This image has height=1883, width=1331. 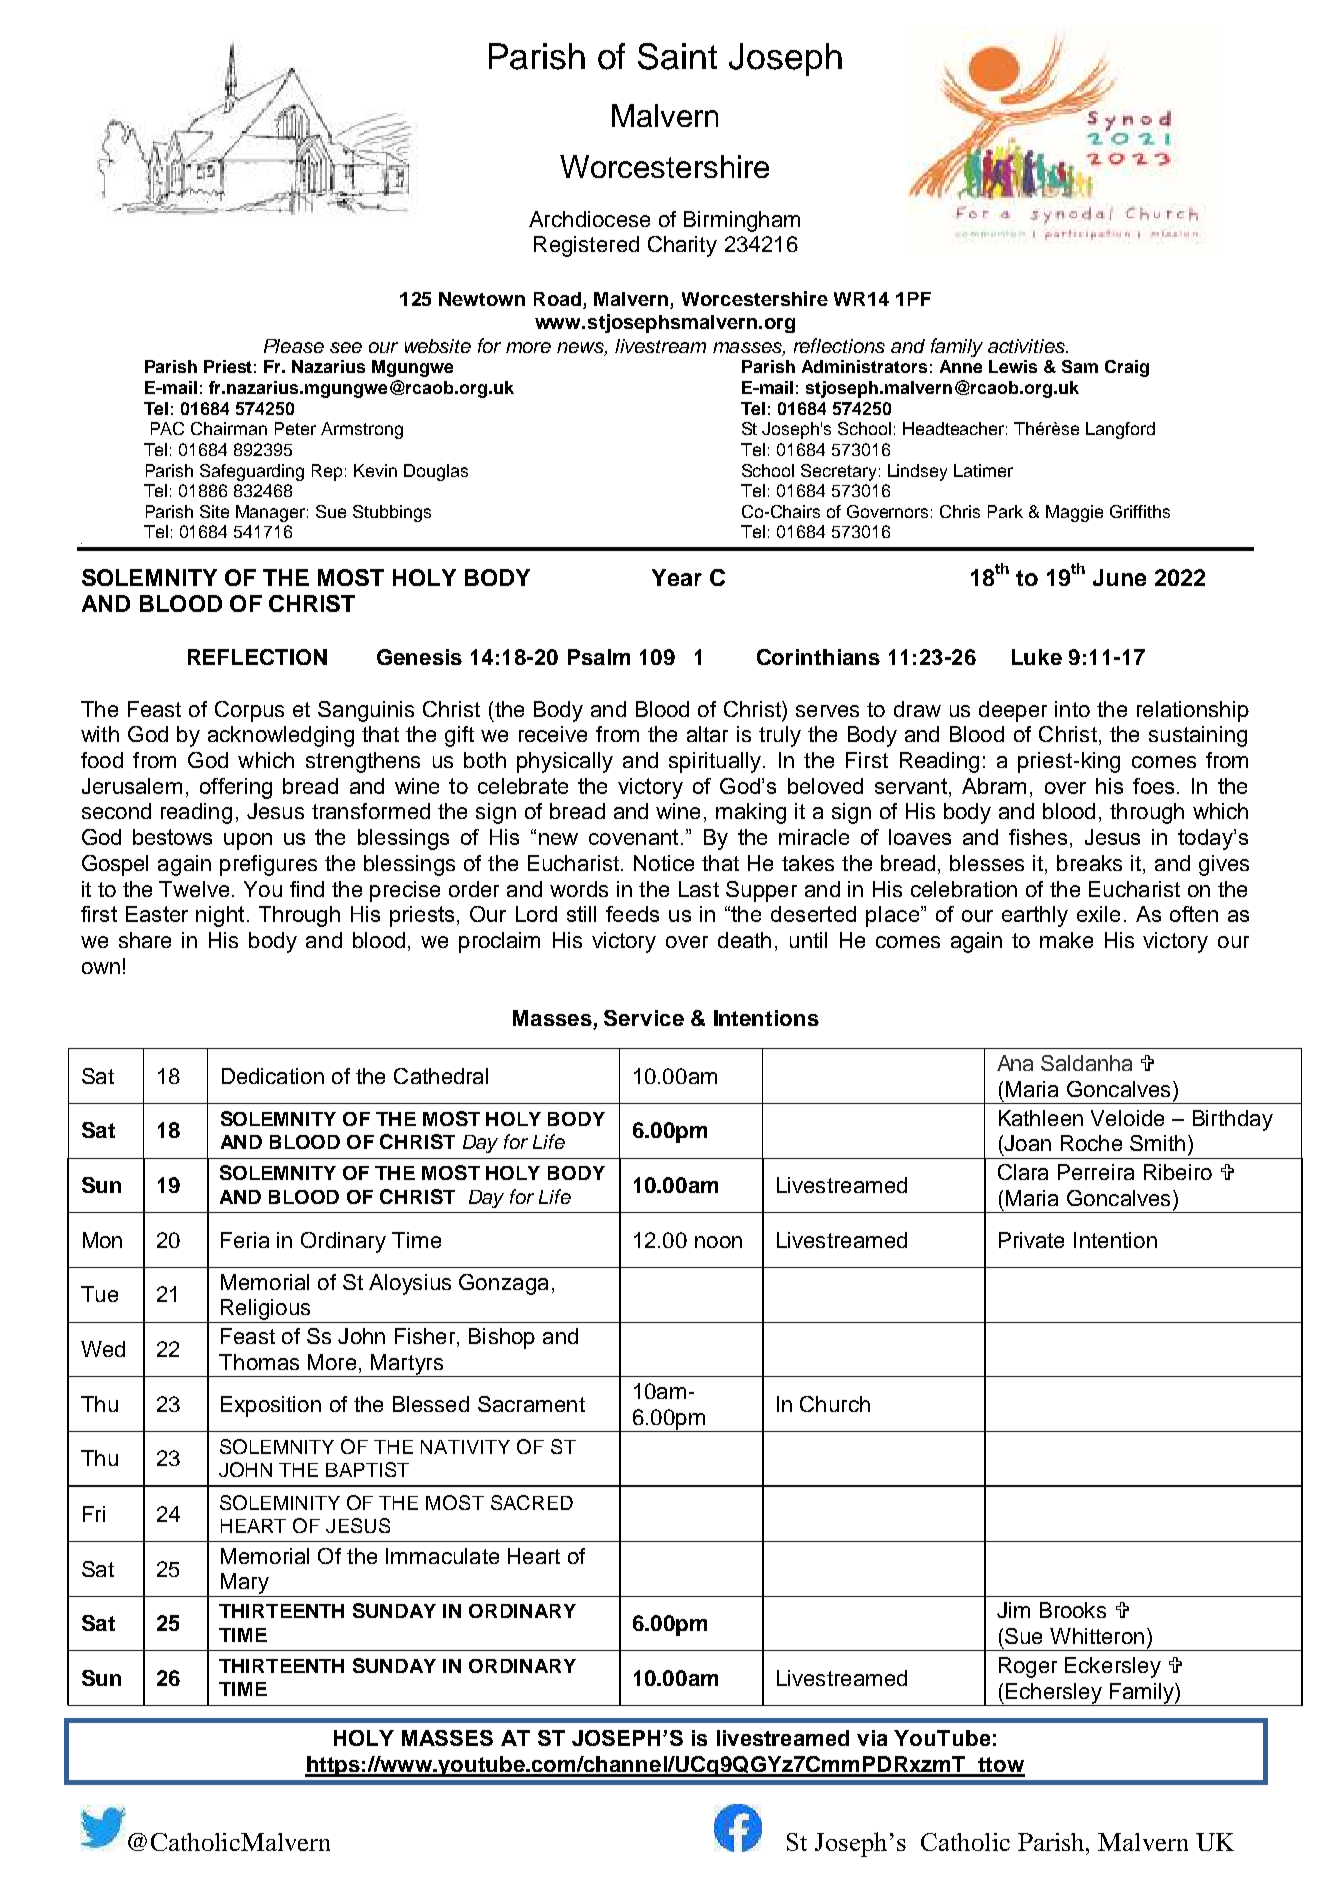 I want to click on Corpus, so click(x=249, y=711).
